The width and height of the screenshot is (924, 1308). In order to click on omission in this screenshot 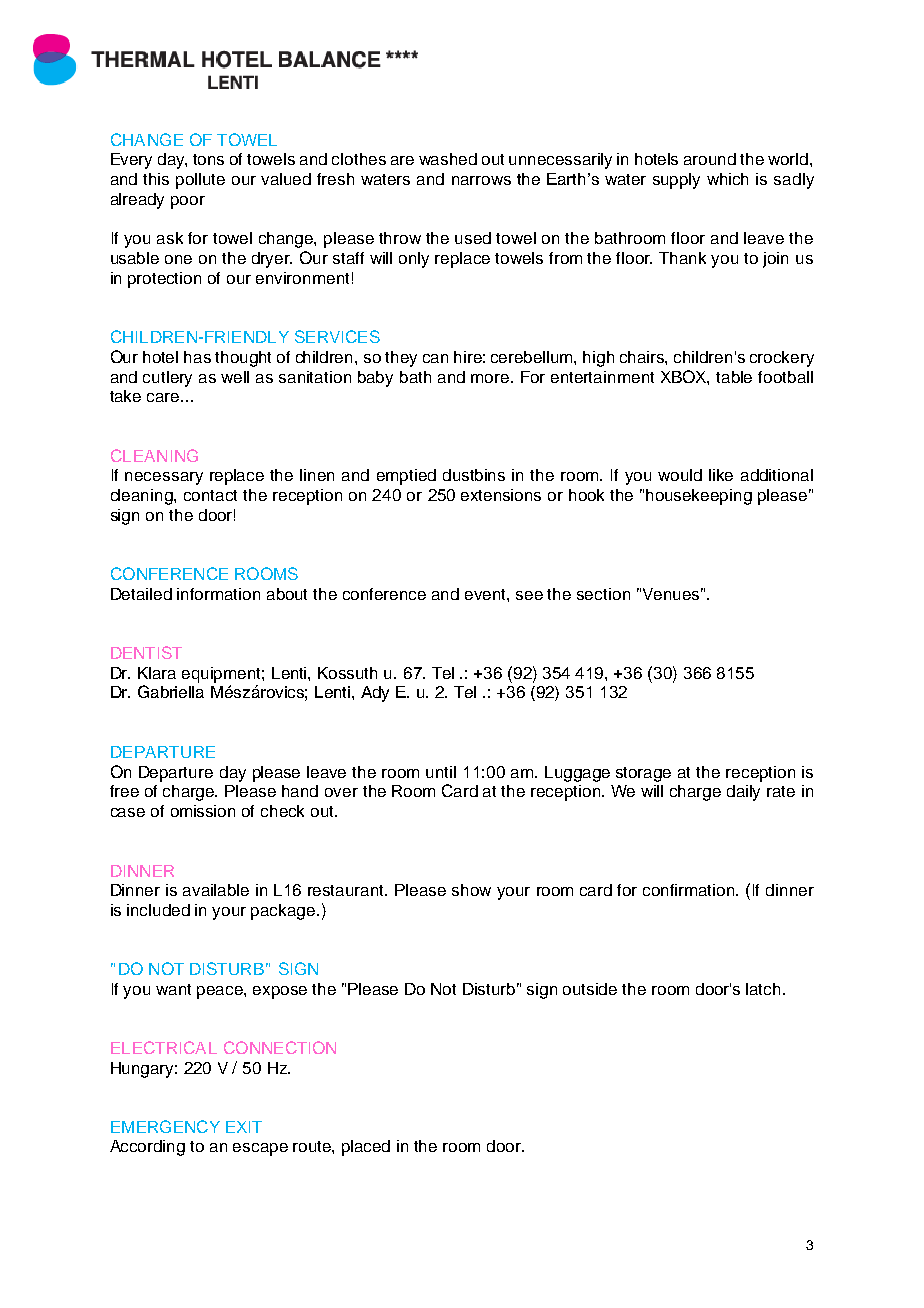, I will do `click(203, 811)`.
